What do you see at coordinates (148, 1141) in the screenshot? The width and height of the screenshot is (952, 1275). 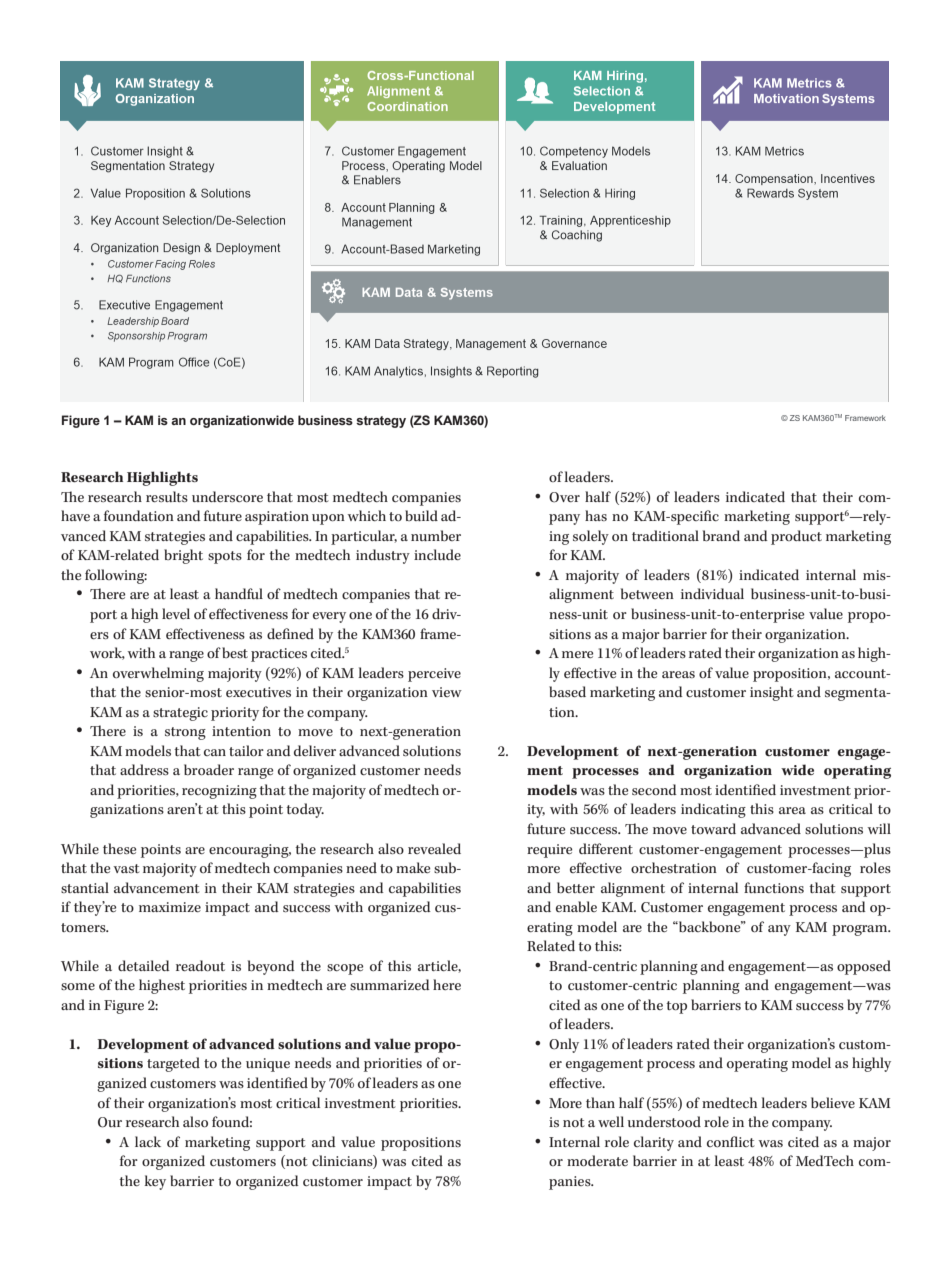 I see `lack` at bounding box center [148, 1141].
